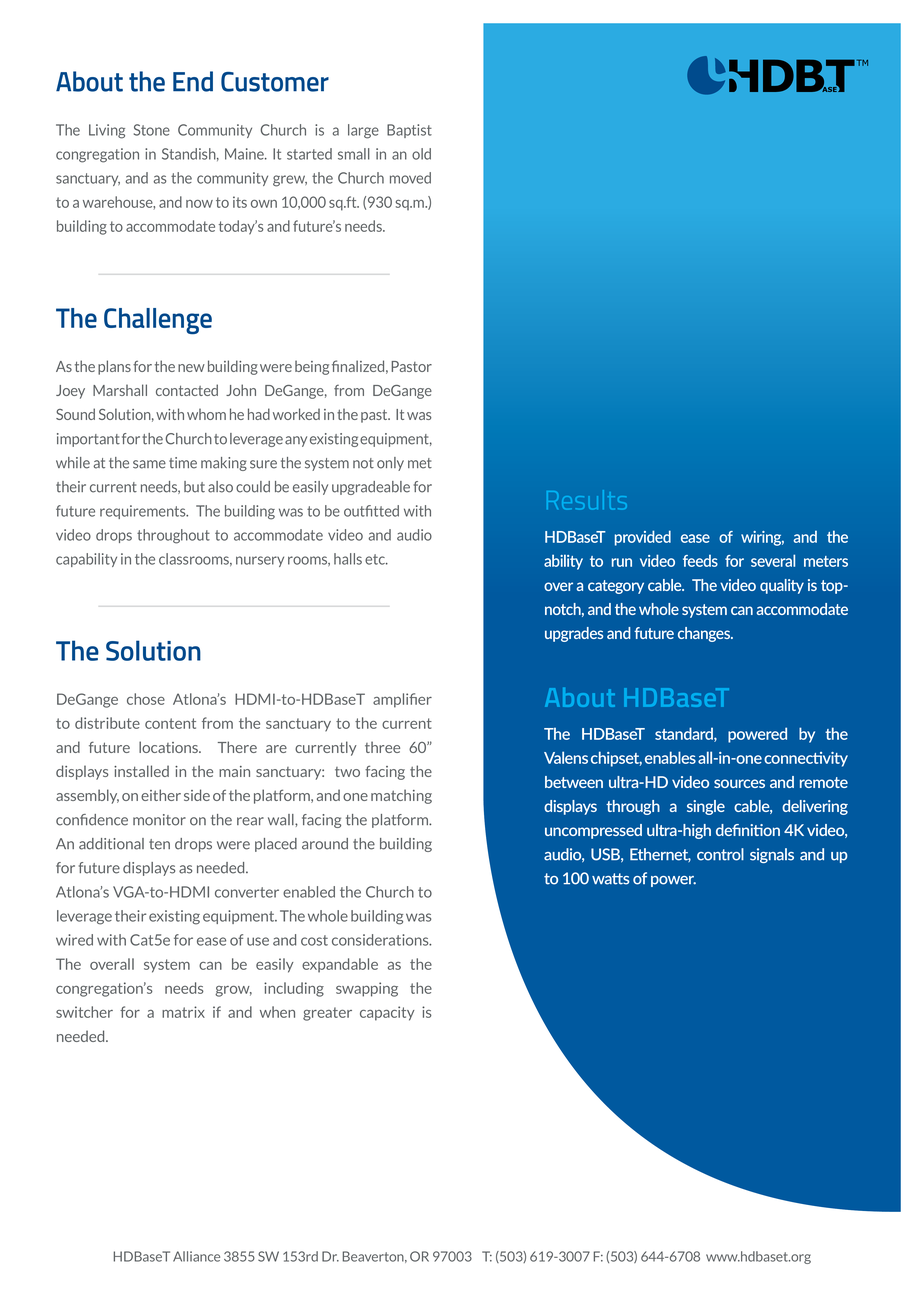 The width and height of the document is (924, 1308). Describe the element at coordinates (196, 1256) in the document. I see `Alliance` at that location.
